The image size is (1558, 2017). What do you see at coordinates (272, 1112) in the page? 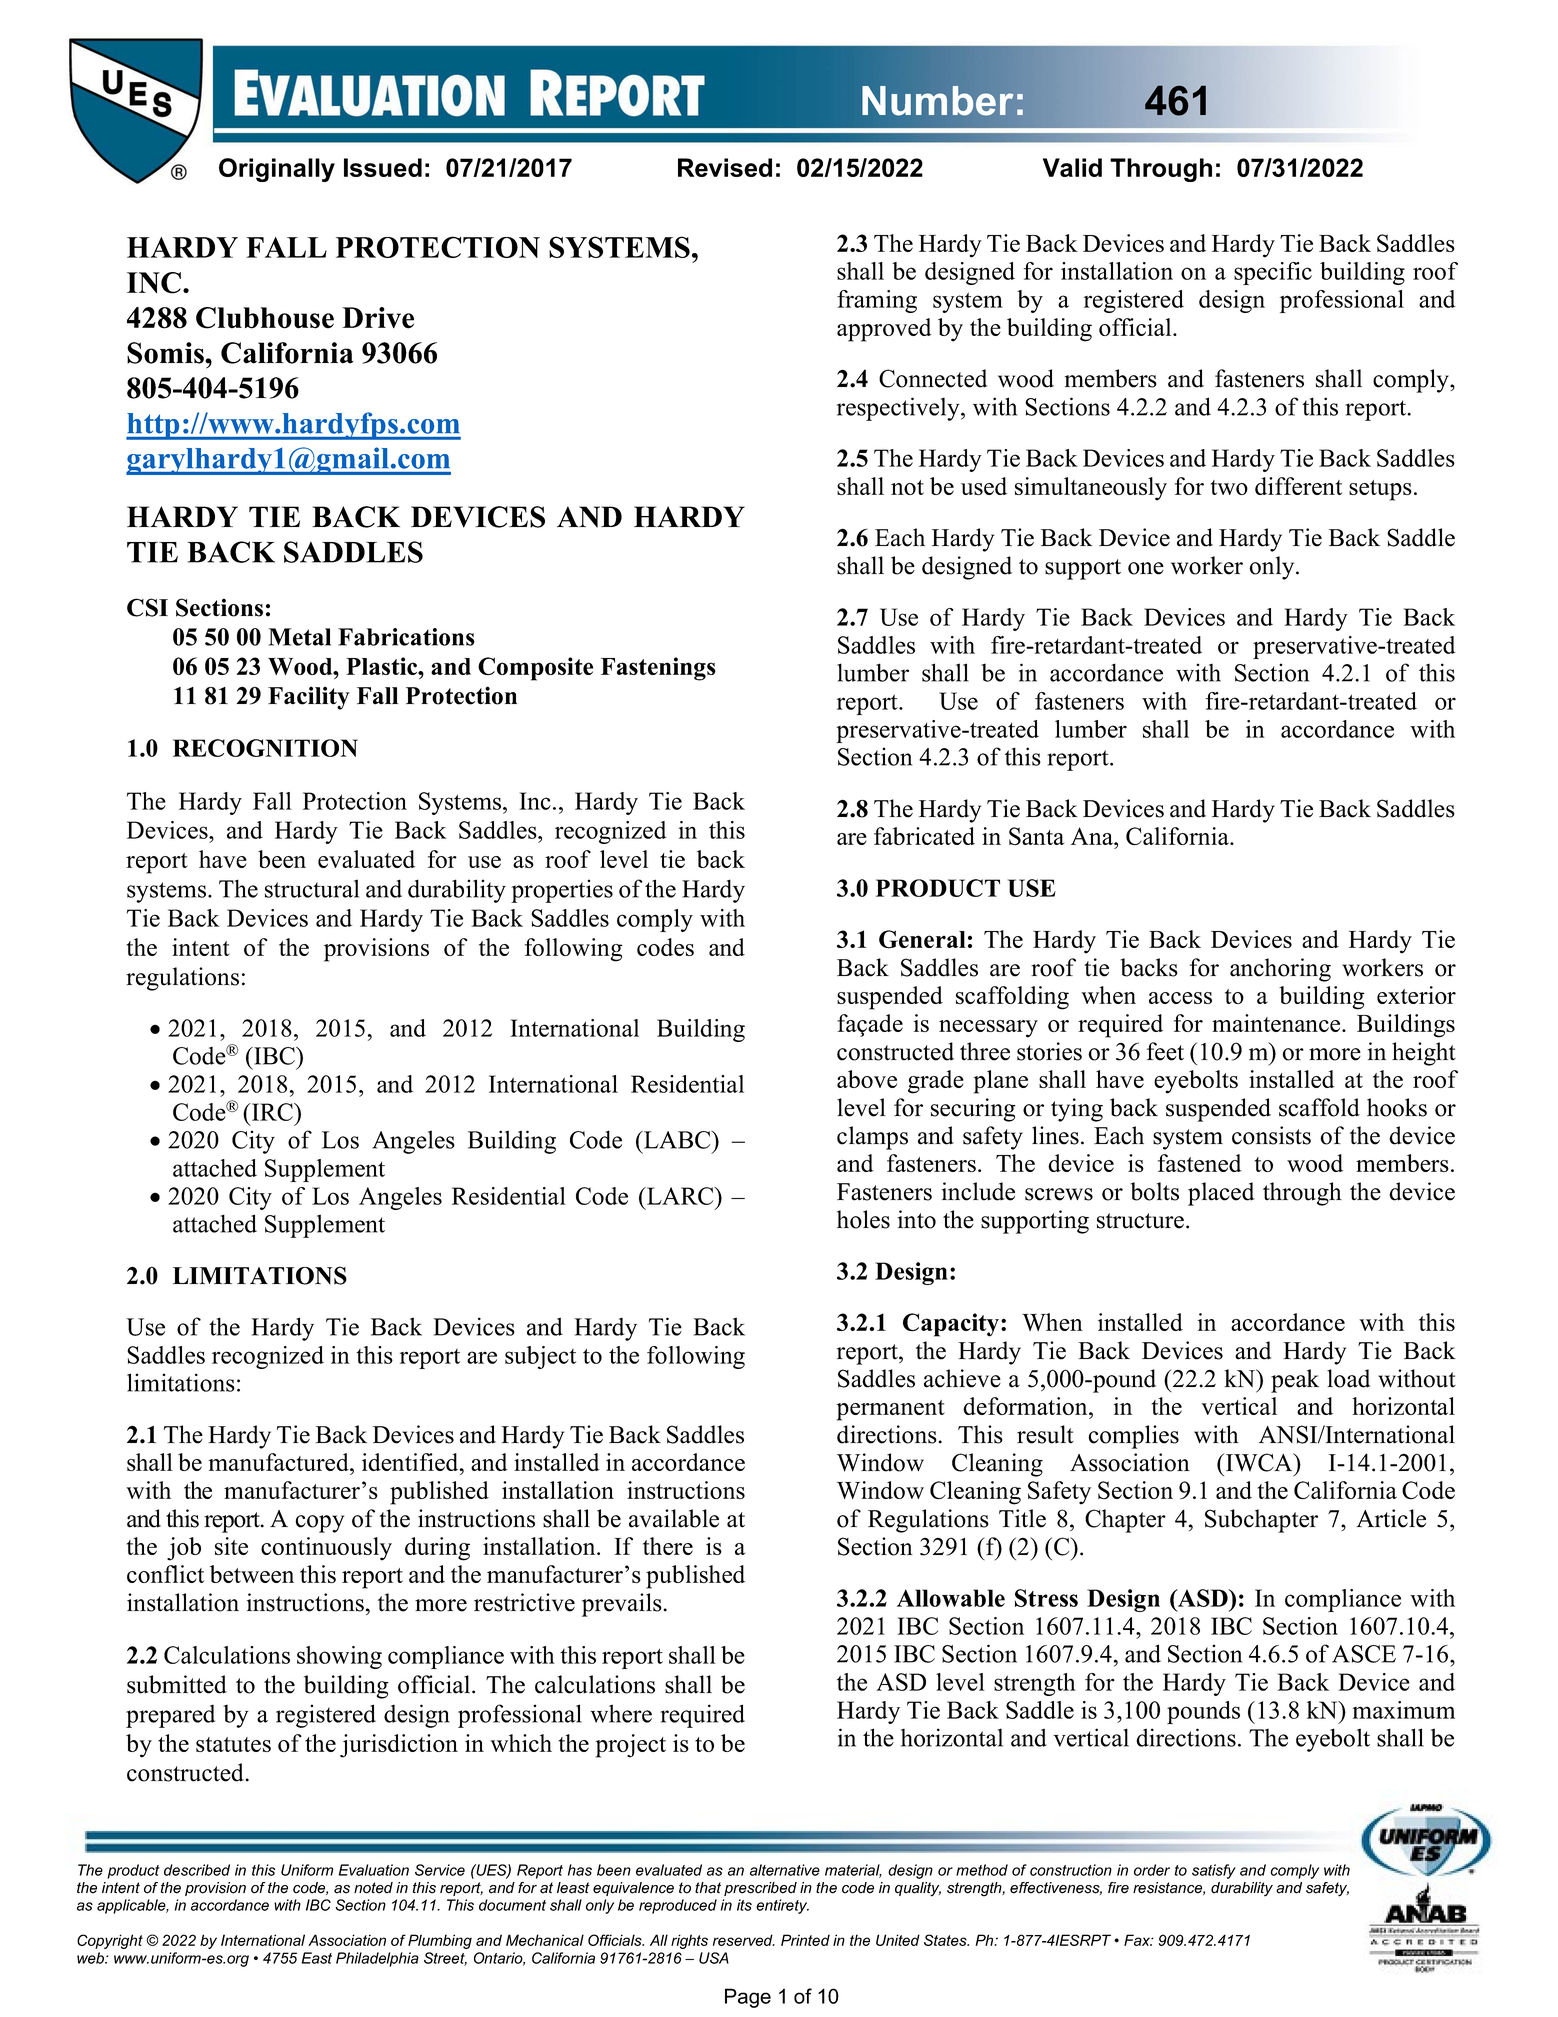
I see `IRC` at bounding box center [272, 1112].
